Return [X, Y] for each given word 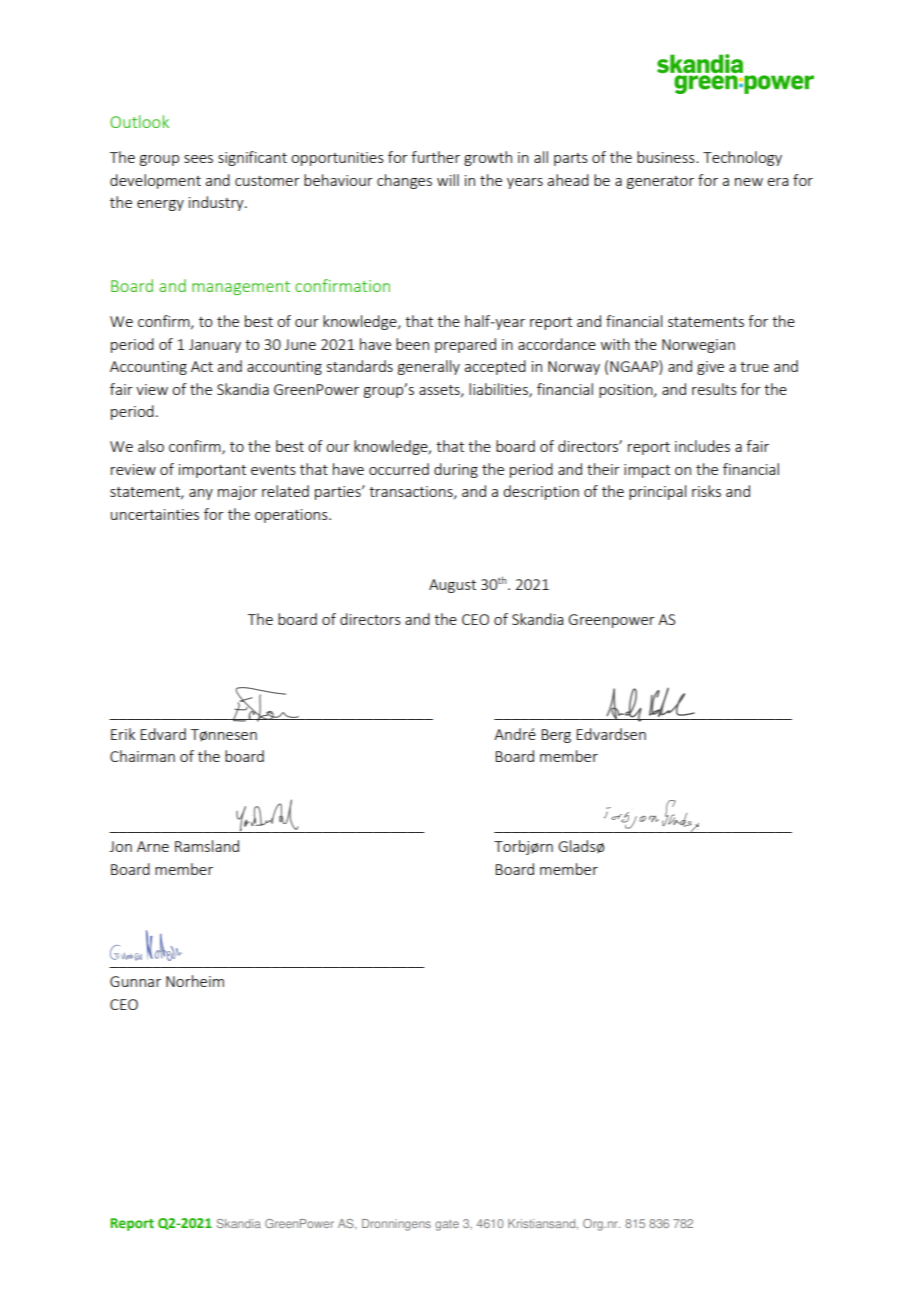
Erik [123, 734]
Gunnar [135, 981]
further [435, 157]
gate [447, 1225]
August [452, 586]
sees [198, 159]
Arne [153, 846]
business [667, 157]
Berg [556, 736]
